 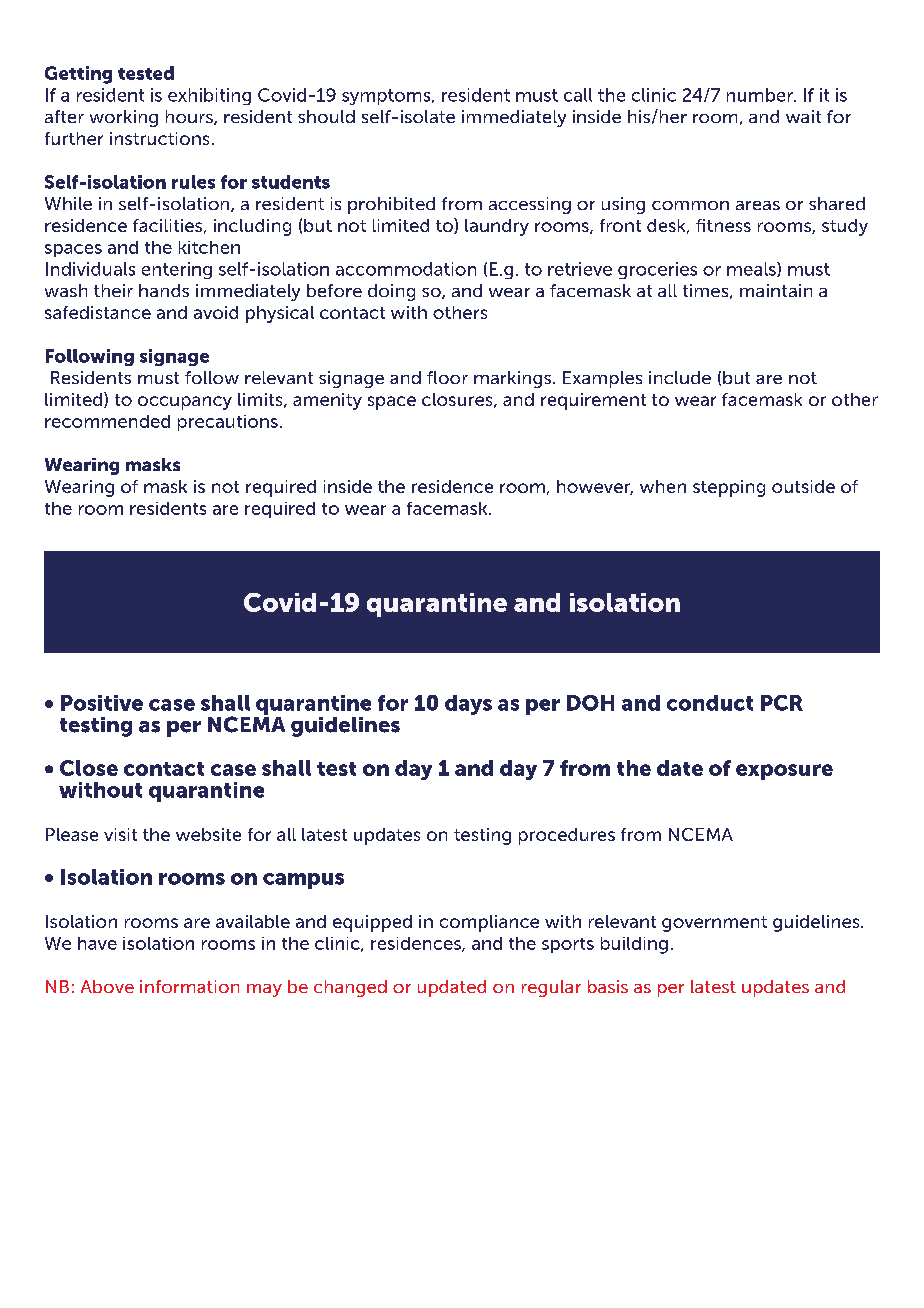 What do you see at coordinates (190, 117) in the page?
I see `hours` at bounding box center [190, 117].
